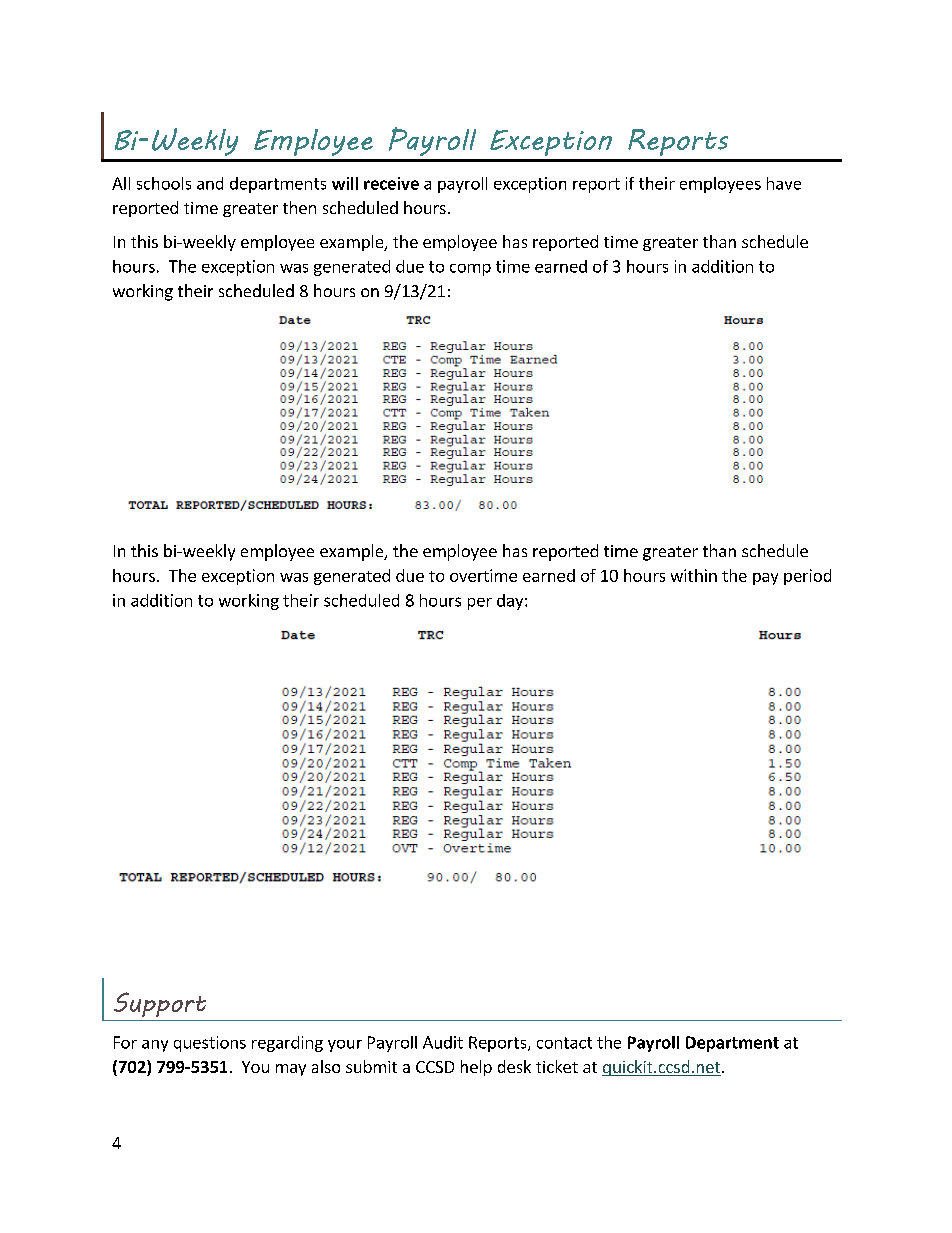 This screenshot has width=952, height=1233. What do you see at coordinates (476, 1068) in the screenshot?
I see `help` at bounding box center [476, 1068].
